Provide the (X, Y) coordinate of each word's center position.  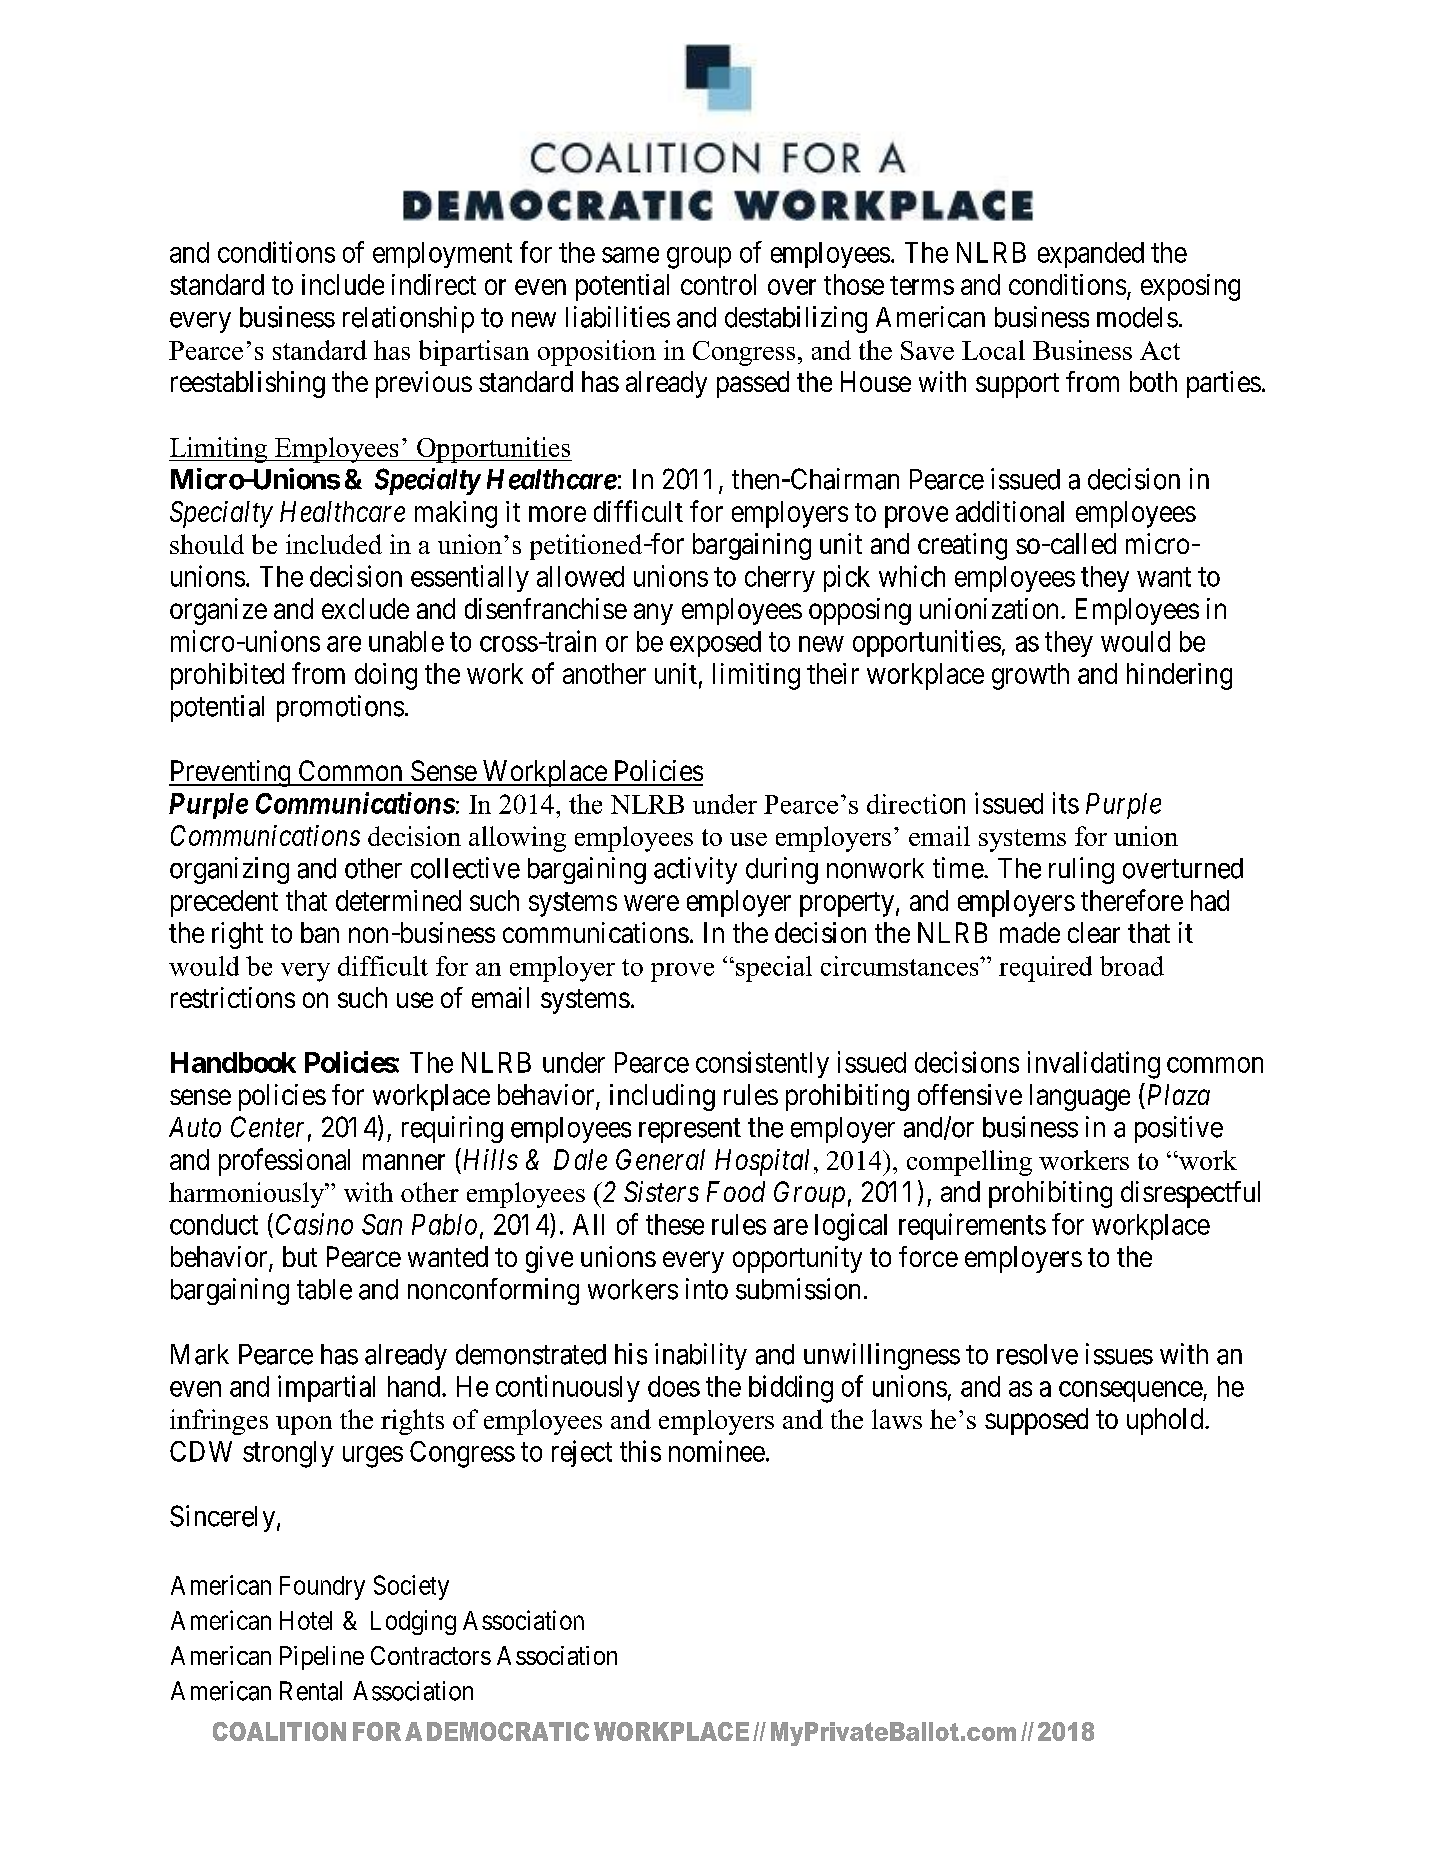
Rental (311, 1691)
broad (1132, 966)
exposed (715, 644)
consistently (762, 1064)
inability (701, 1356)
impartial (326, 1388)
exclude (365, 608)
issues (1119, 1354)
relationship (408, 319)
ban (320, 932)
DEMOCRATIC (508, 1731)
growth (1030, 676)
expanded (1091, 255)
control (718, 284)
